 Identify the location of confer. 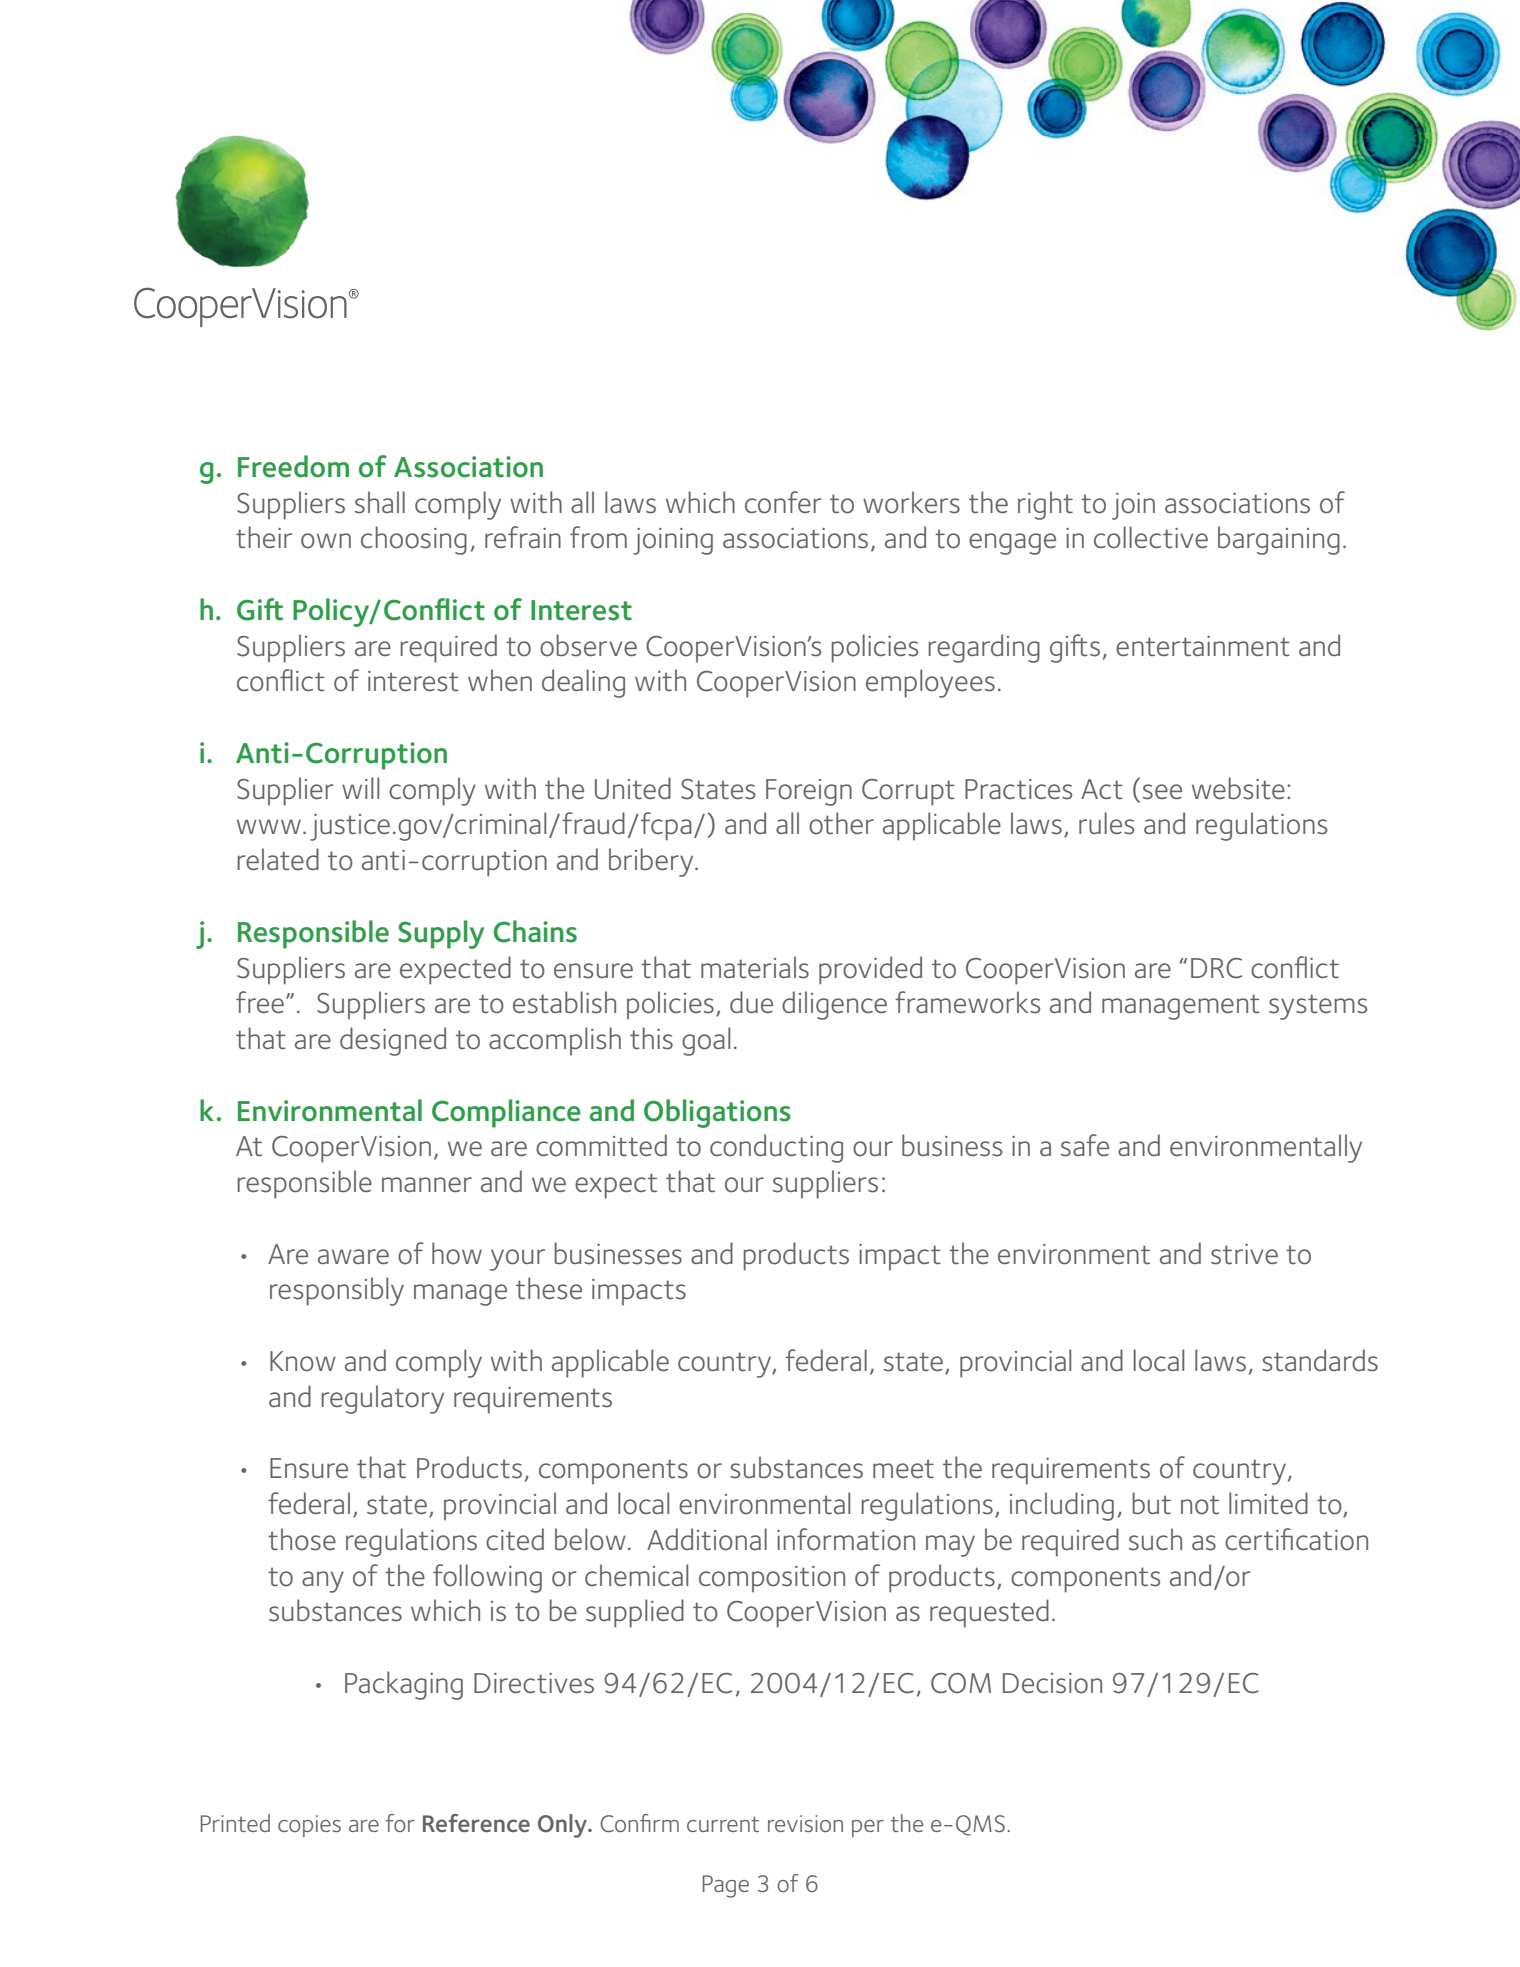
(783, 502).
